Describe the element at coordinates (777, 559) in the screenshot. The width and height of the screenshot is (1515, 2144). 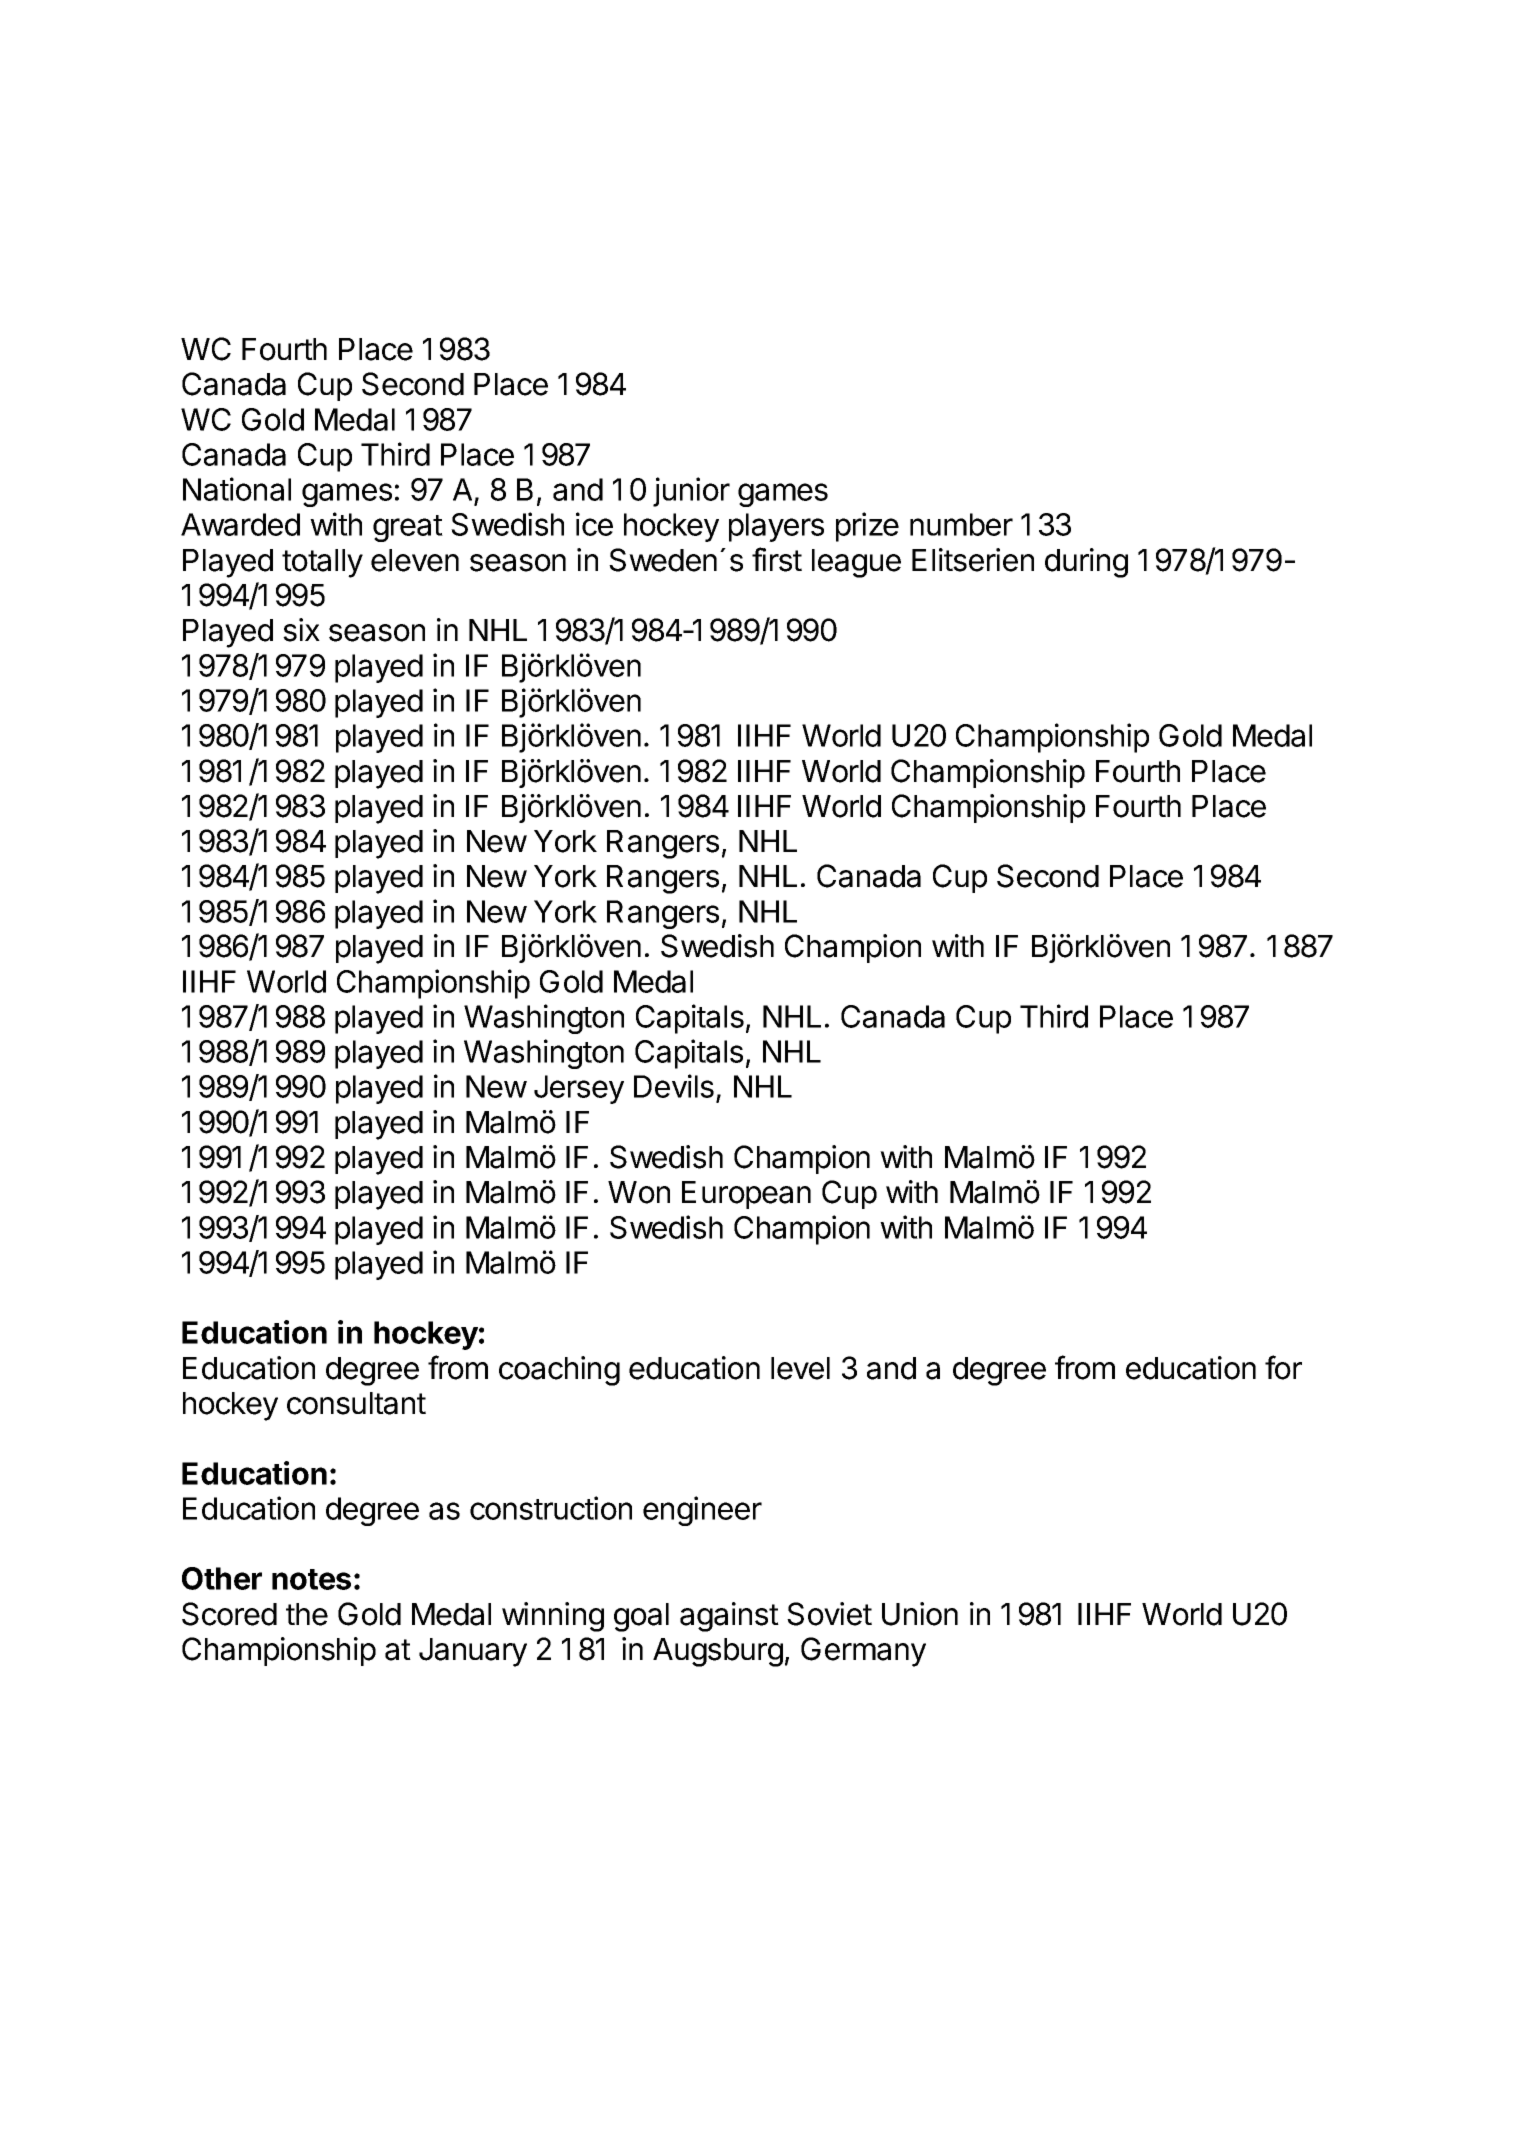
I see `first` at that location.
